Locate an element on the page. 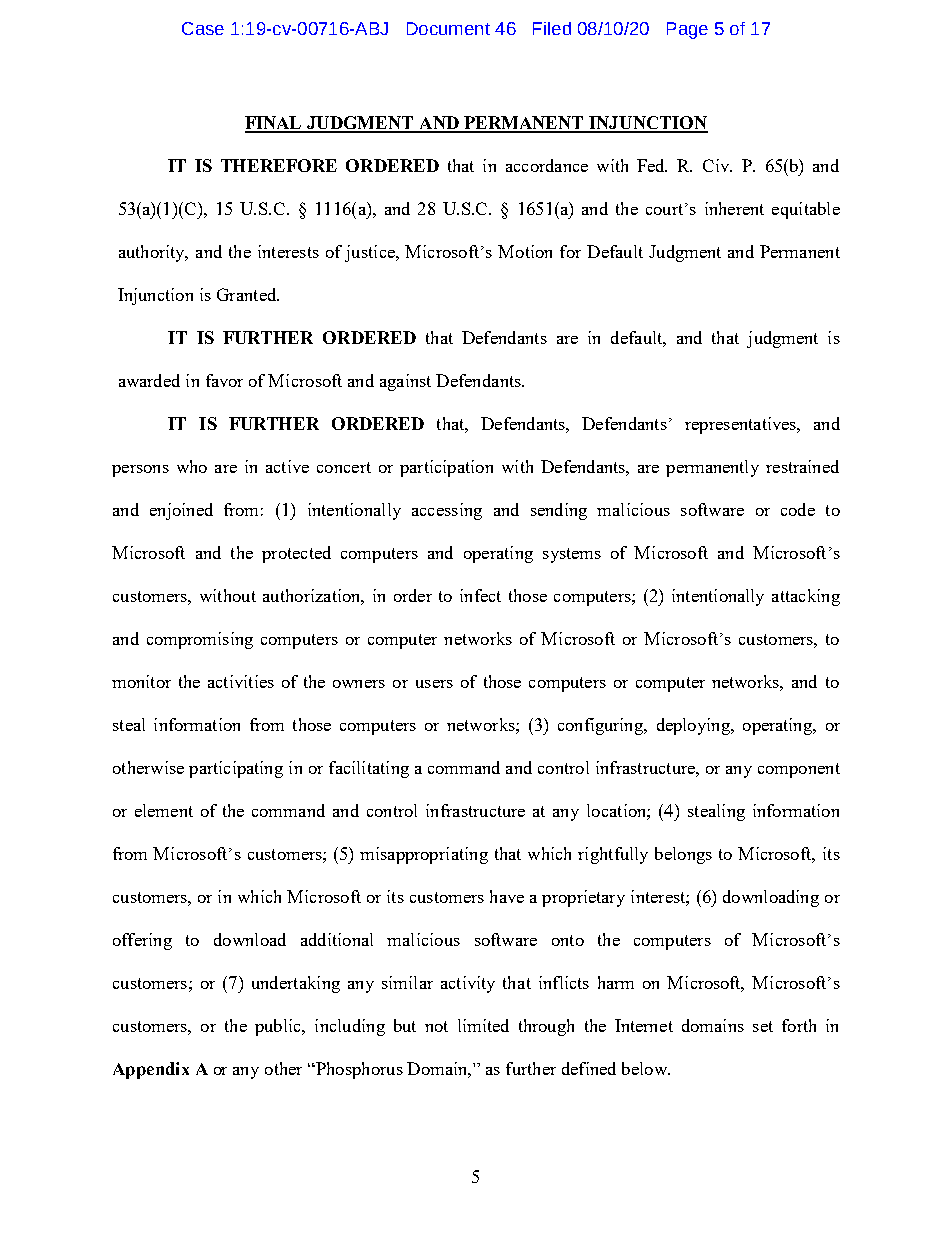  Case is located at coordinates (203, 28).
